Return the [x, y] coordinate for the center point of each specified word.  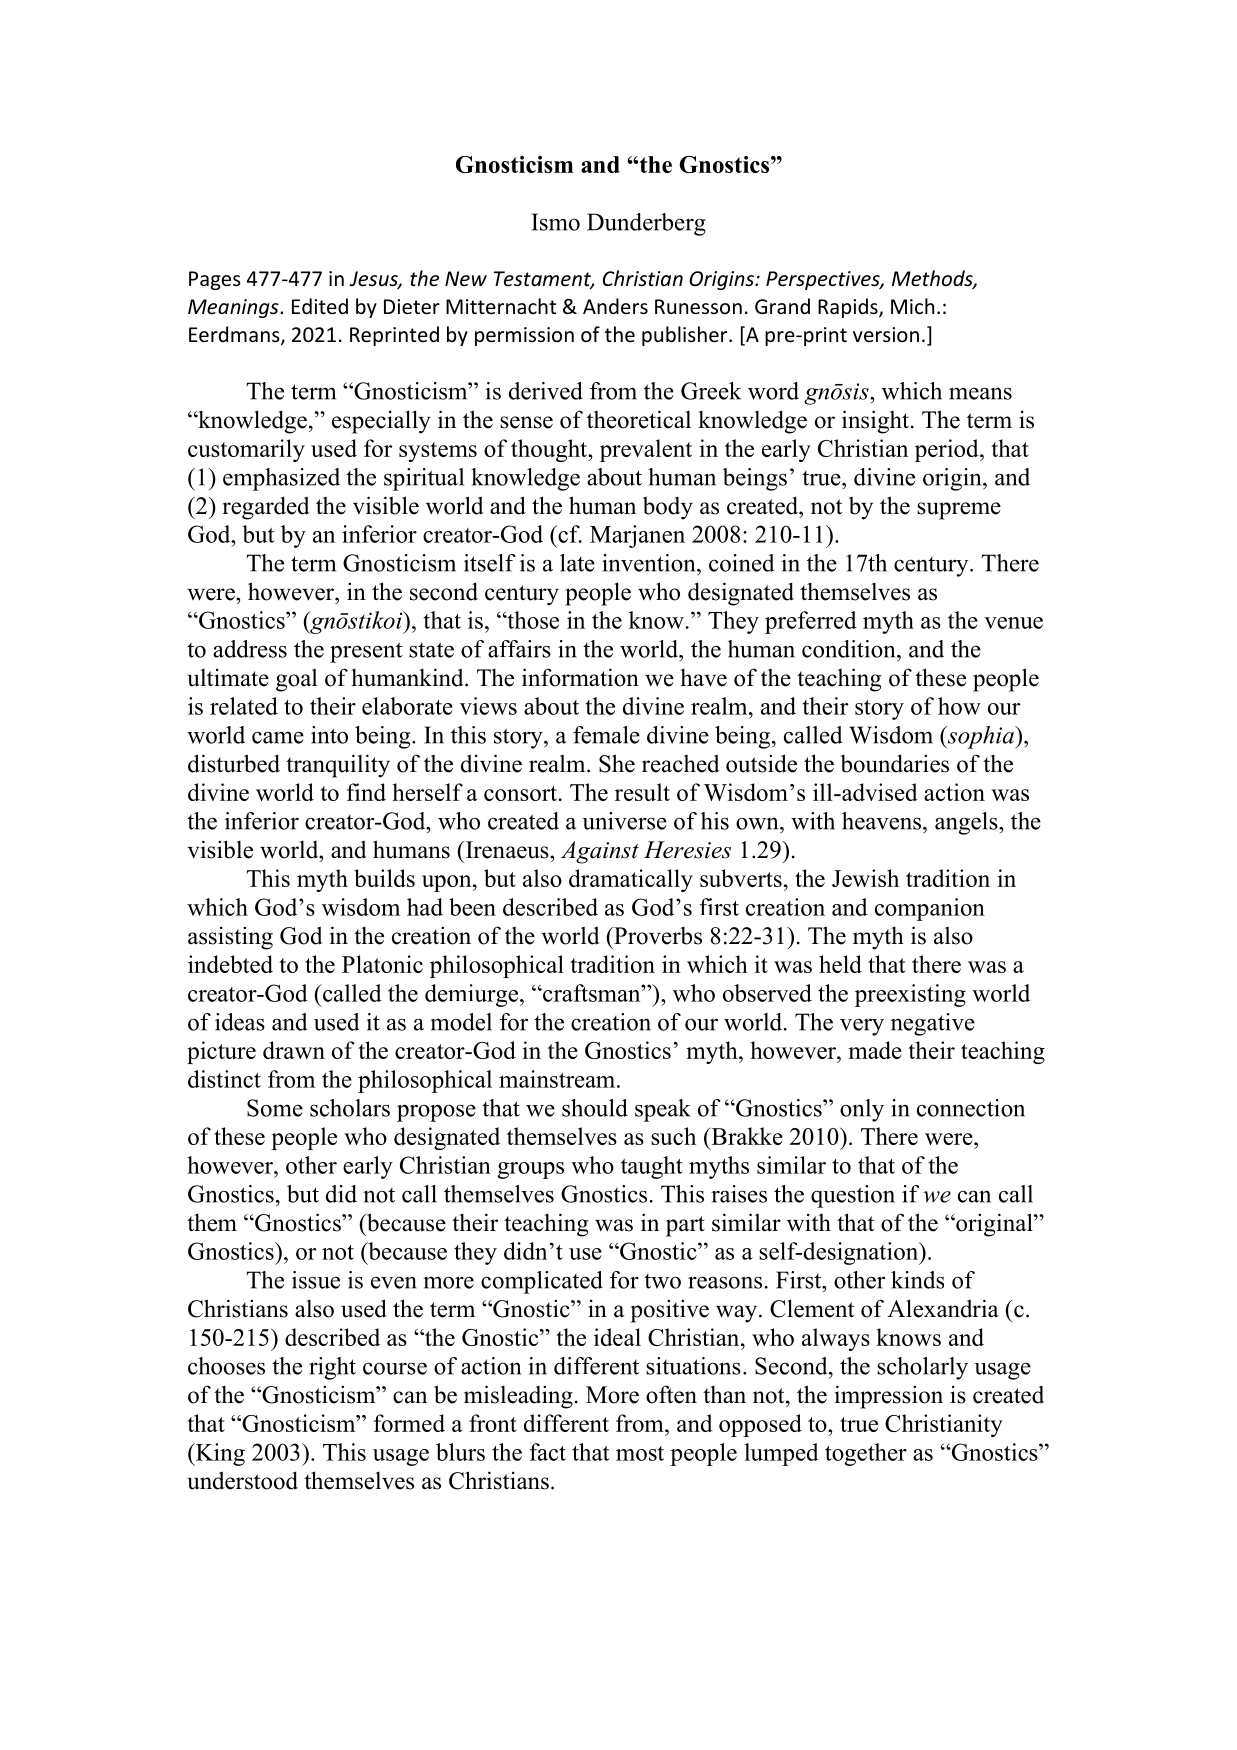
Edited [320, 306]
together [866, 1454]
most [640, 1453]
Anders [615, 306]
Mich [912, 306]
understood [242, 1480]
